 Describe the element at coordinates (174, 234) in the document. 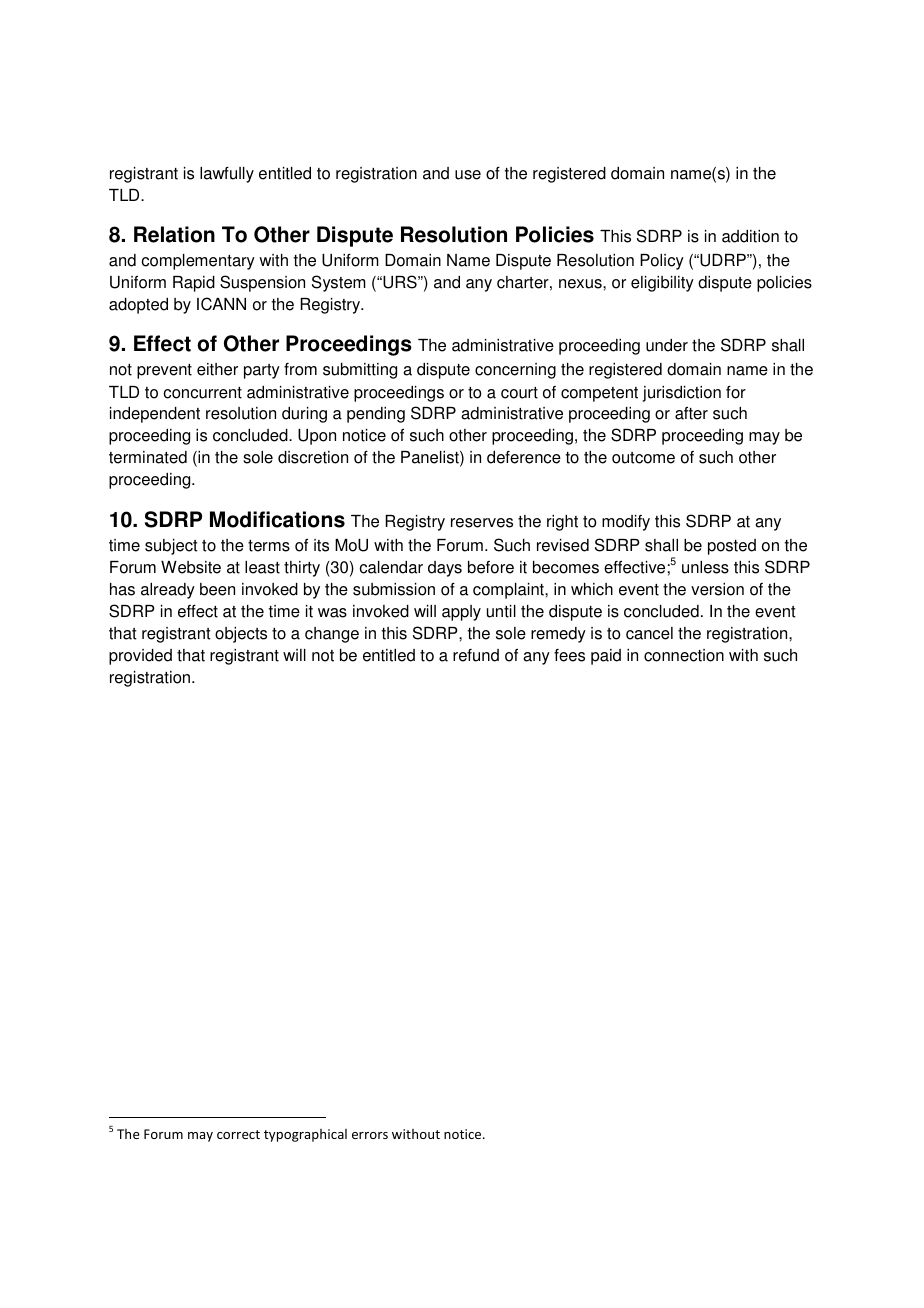

I see `Relation` at that location.
